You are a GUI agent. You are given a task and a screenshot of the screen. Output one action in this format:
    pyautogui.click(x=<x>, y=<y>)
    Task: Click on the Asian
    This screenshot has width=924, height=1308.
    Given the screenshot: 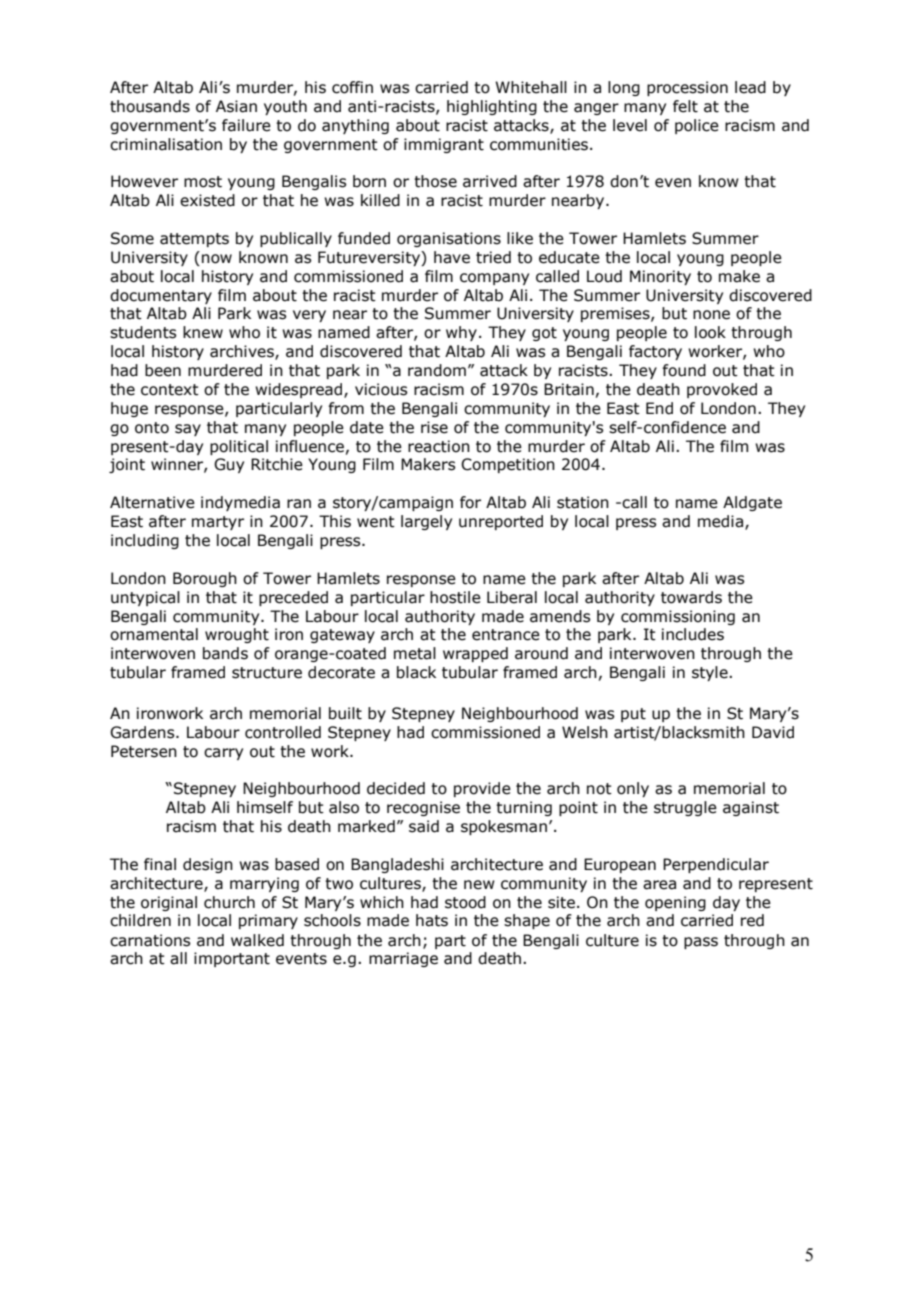 What is the action you would take?
    pyautogui.click(x=236, y=106)
